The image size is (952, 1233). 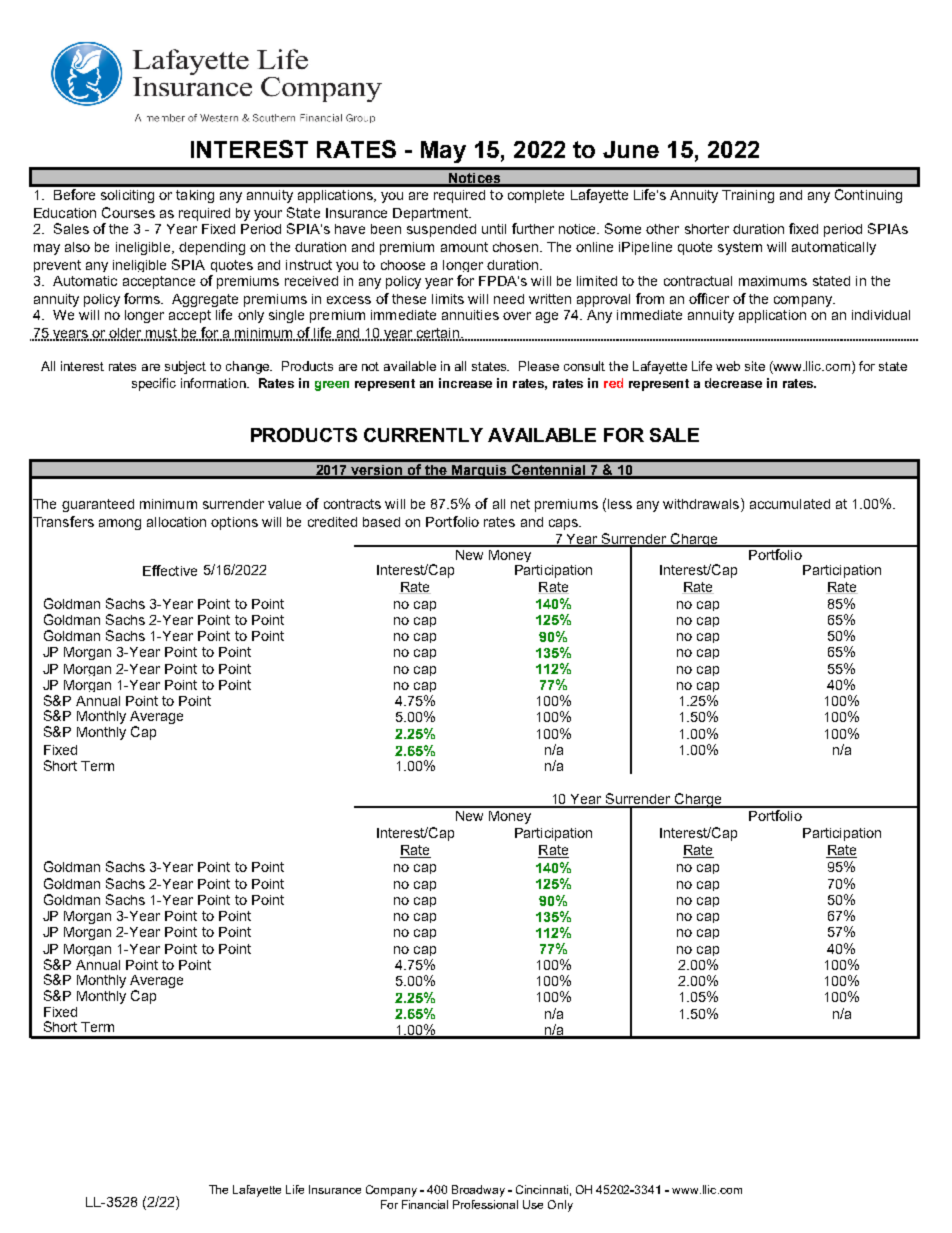 I want to click on Use, so click(x=533, y=1204).
